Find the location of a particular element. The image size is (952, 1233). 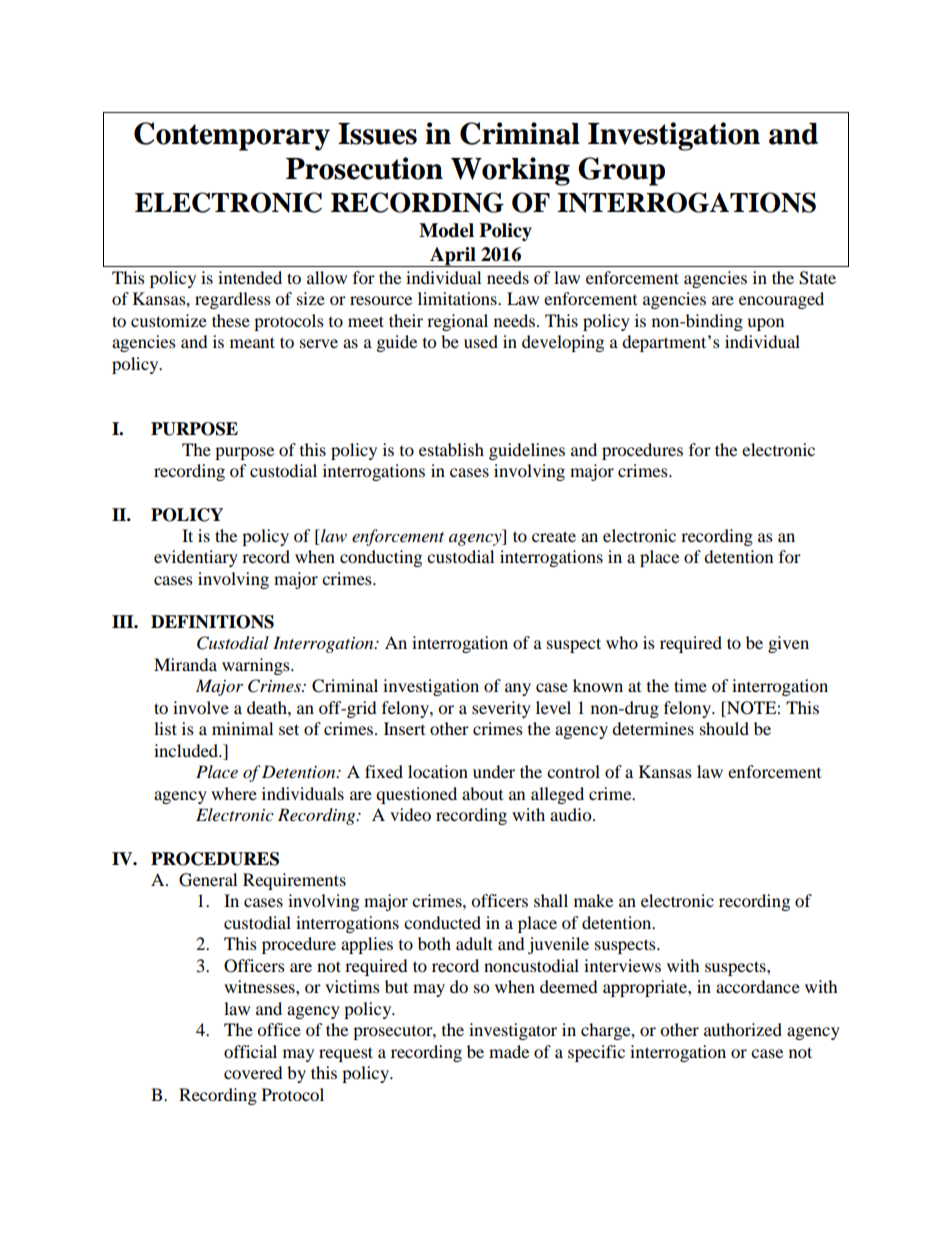

Group is located at coordinates (621, 171).
